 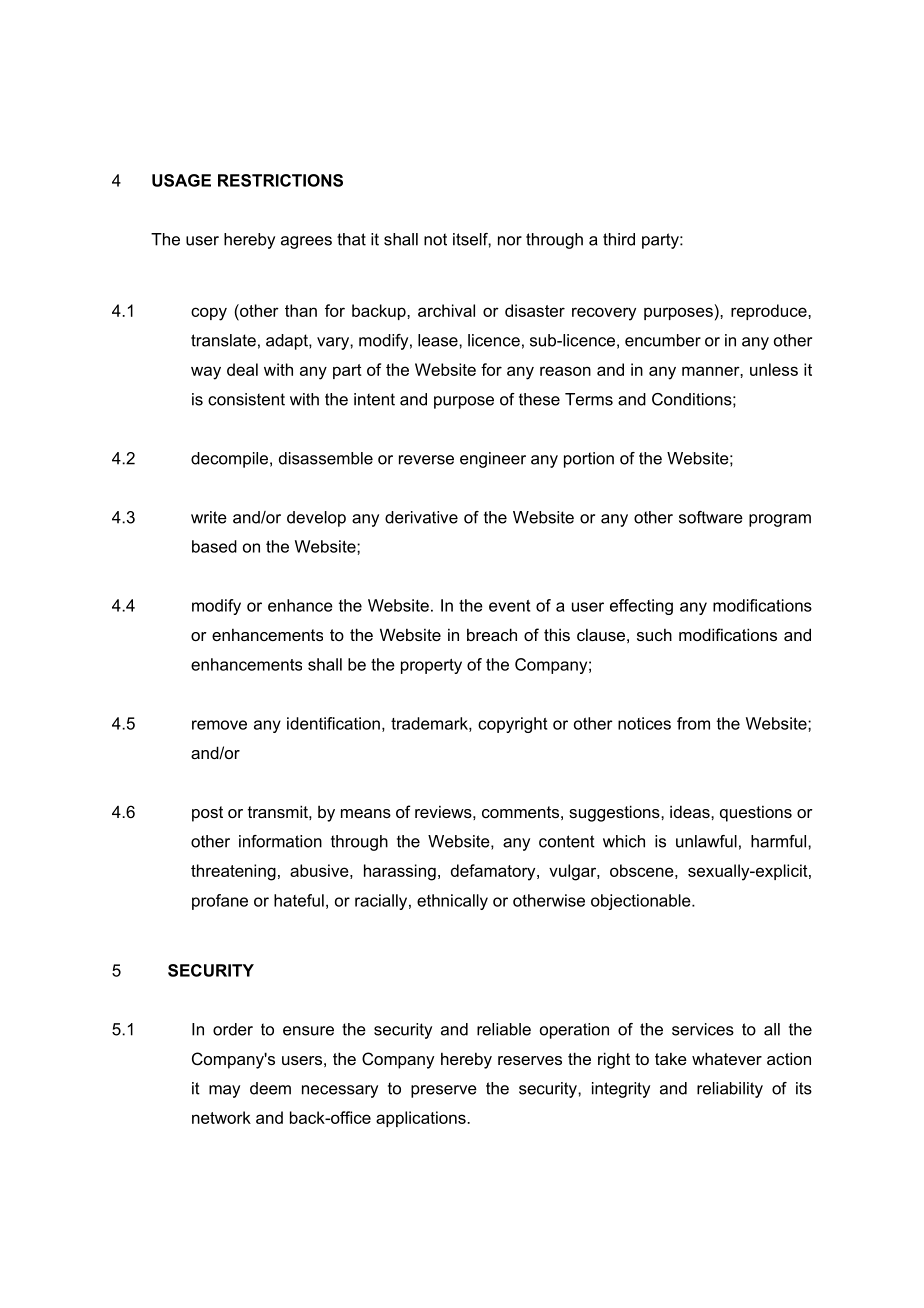 I want to click on post, so click(x=207, y=814).
